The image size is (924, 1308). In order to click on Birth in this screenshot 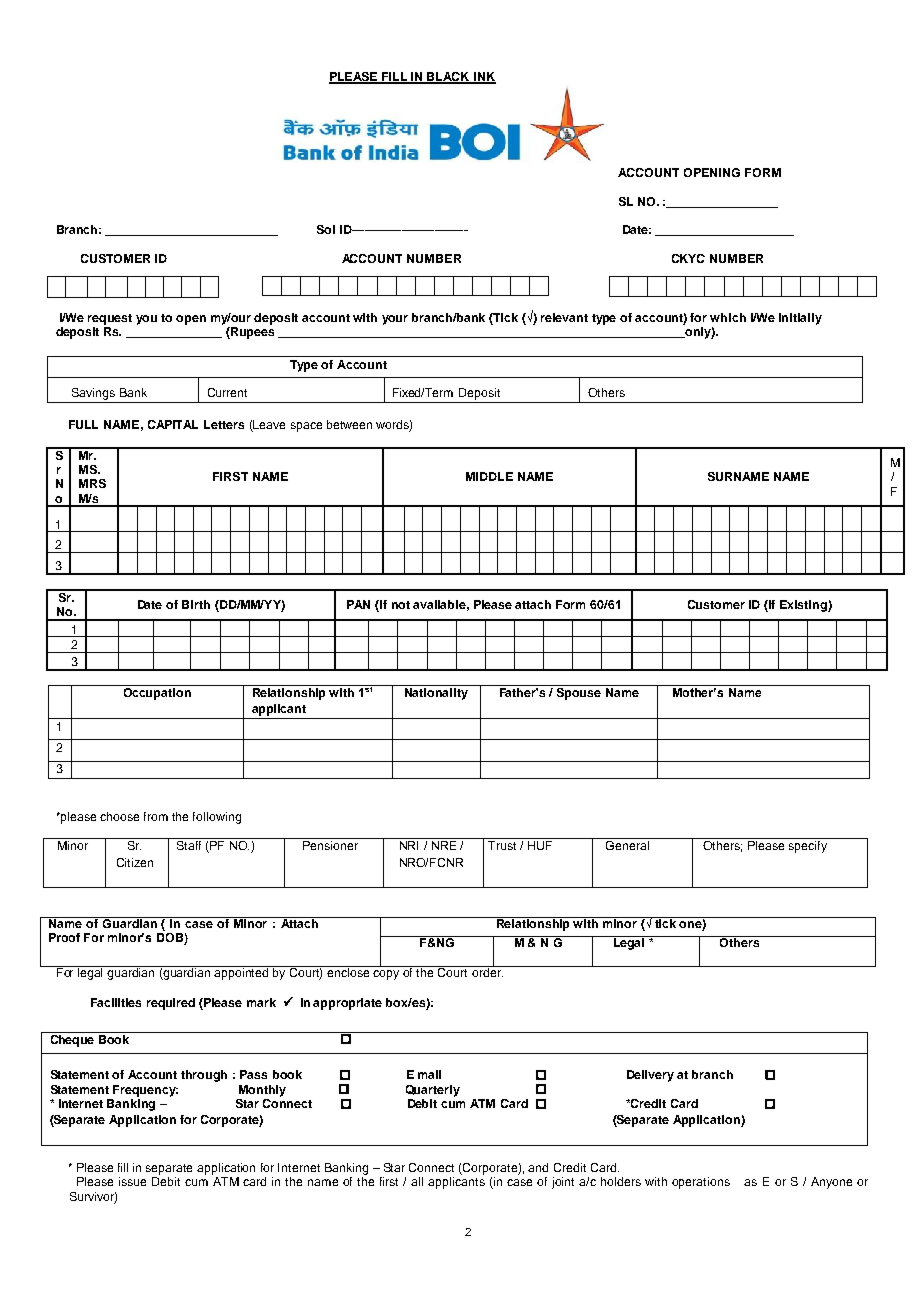, I will do `click(196, 604)`.
